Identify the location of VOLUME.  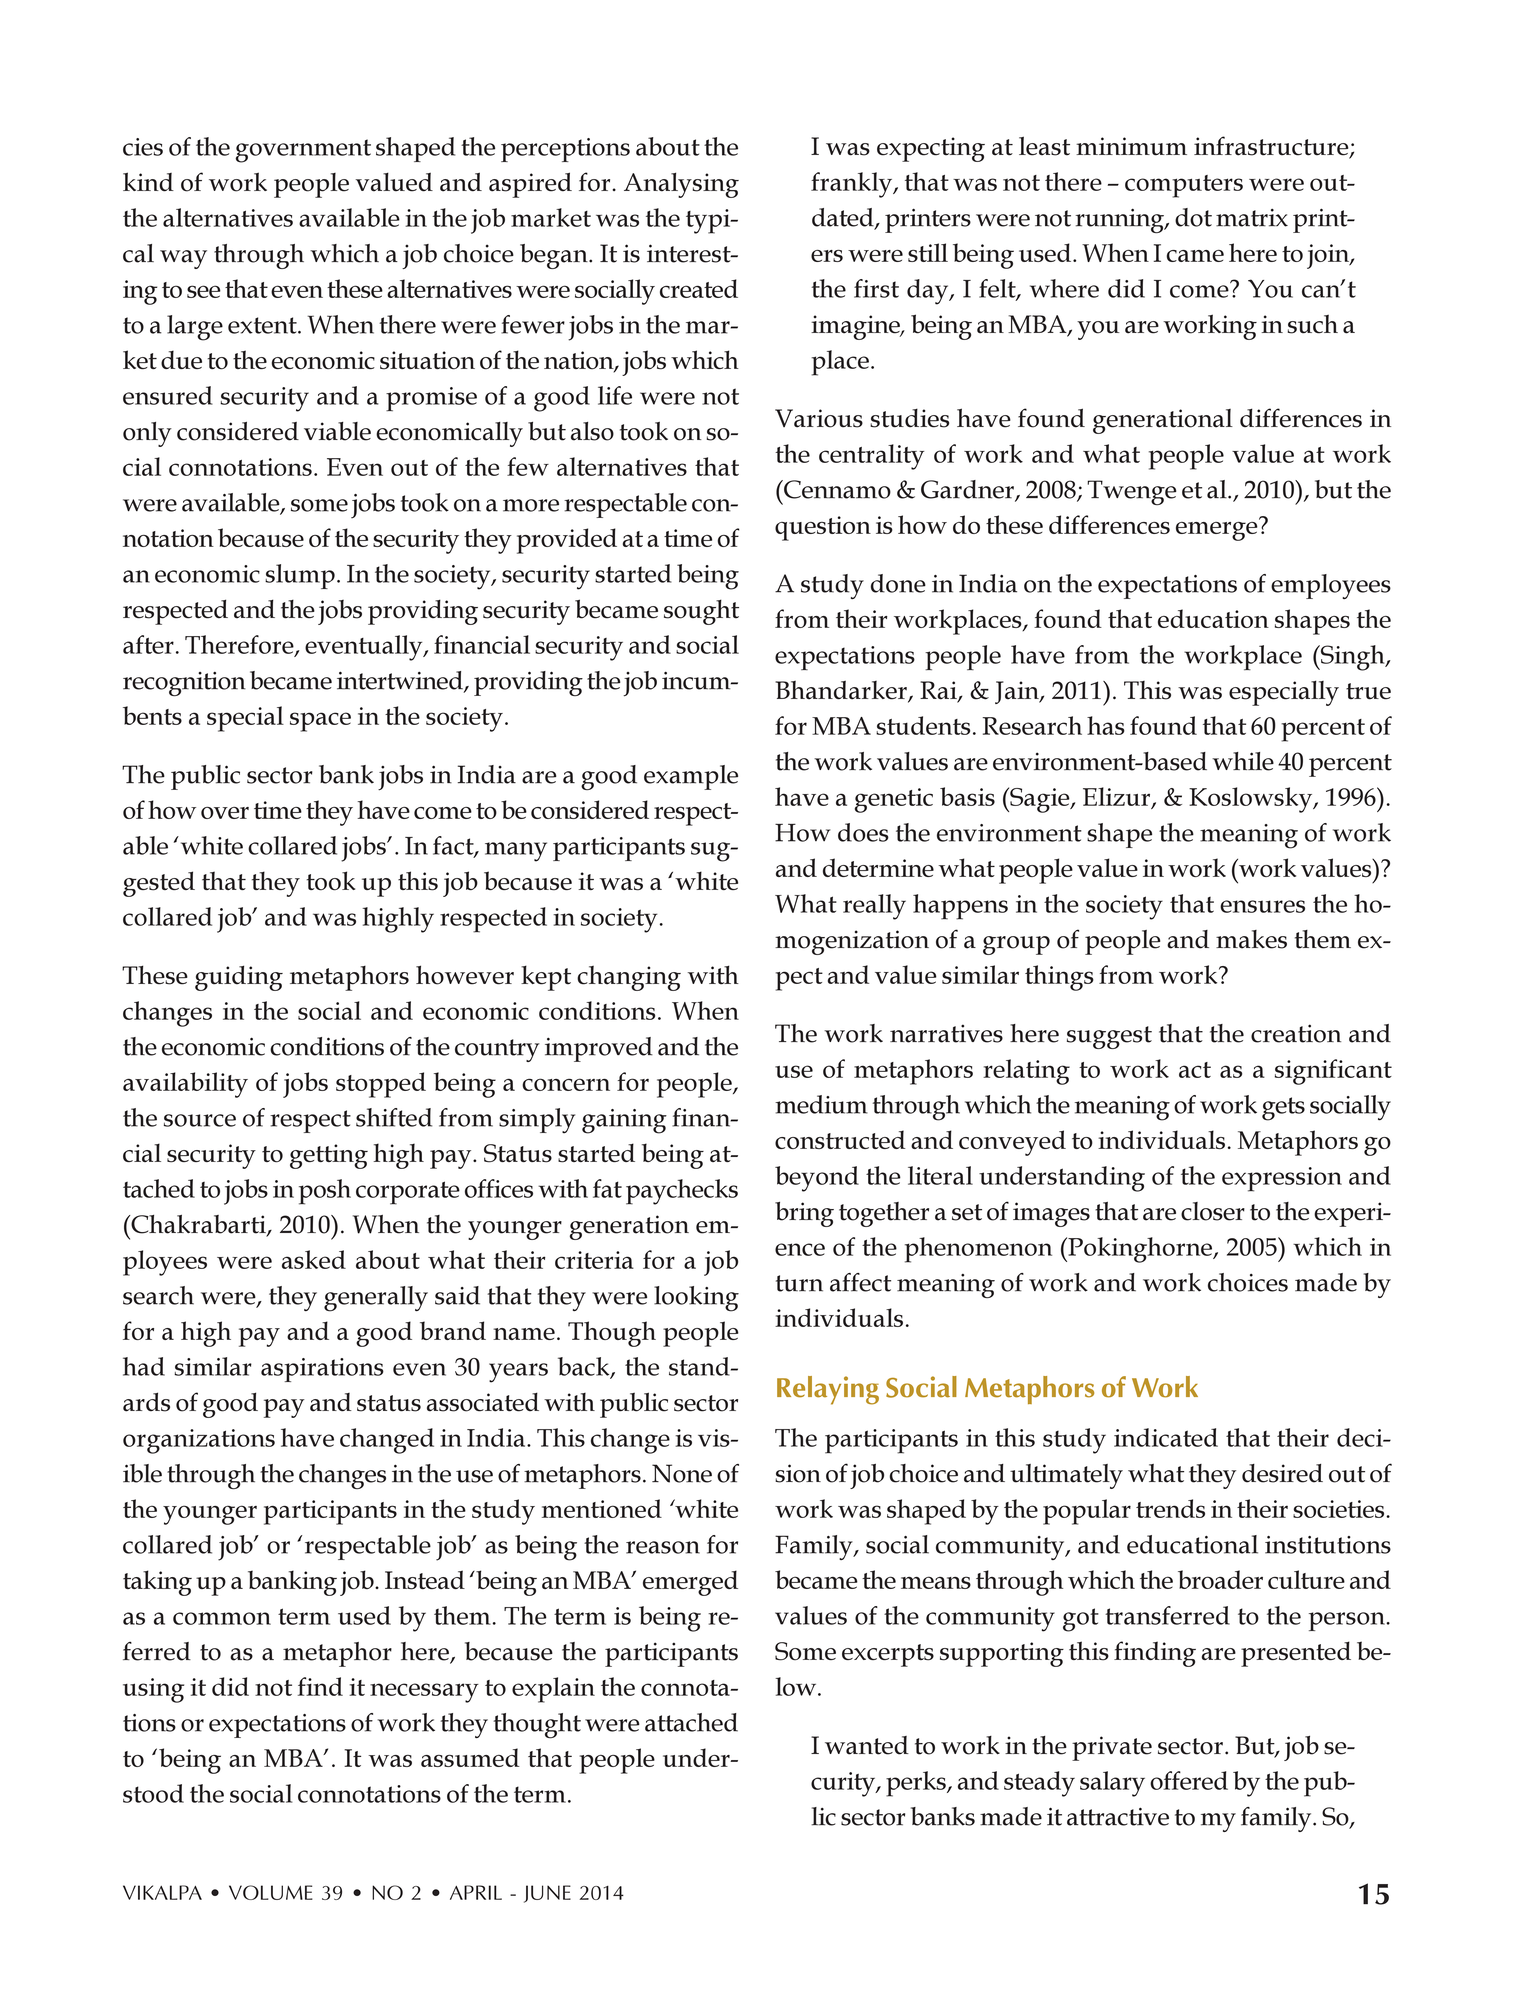
(271, 1892).
